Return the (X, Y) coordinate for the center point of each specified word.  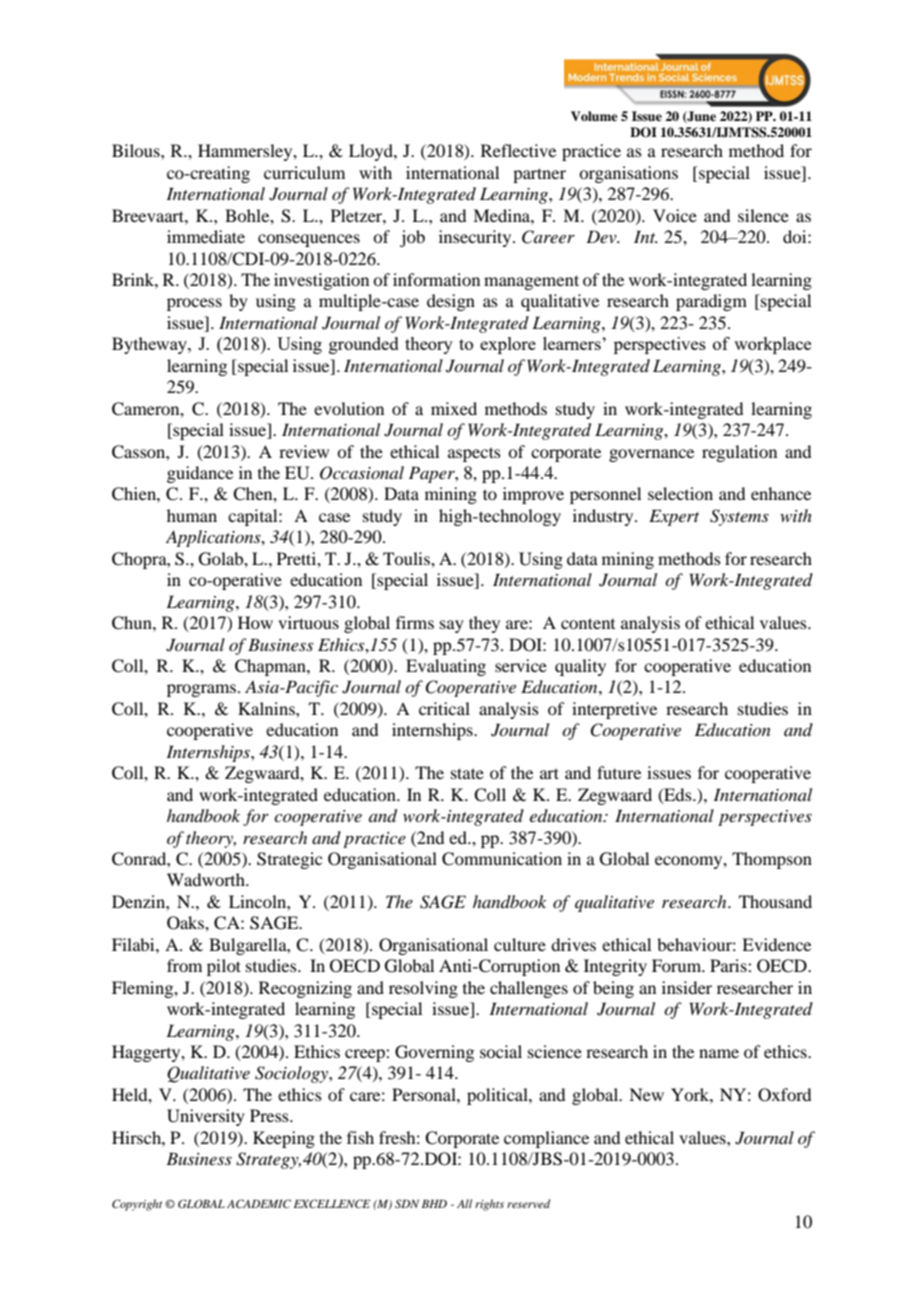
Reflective (518, 150)
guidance (200, 474)
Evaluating (446, 667)
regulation (739, 453)
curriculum (304, 172)
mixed (454, 408)
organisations (628, 174)
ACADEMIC (259, 1203)
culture (520, 944)
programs (203, 690)
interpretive (614, 710)
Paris (729, 965)
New (646, 1094)
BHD (434, 1204)
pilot (224, 967)
